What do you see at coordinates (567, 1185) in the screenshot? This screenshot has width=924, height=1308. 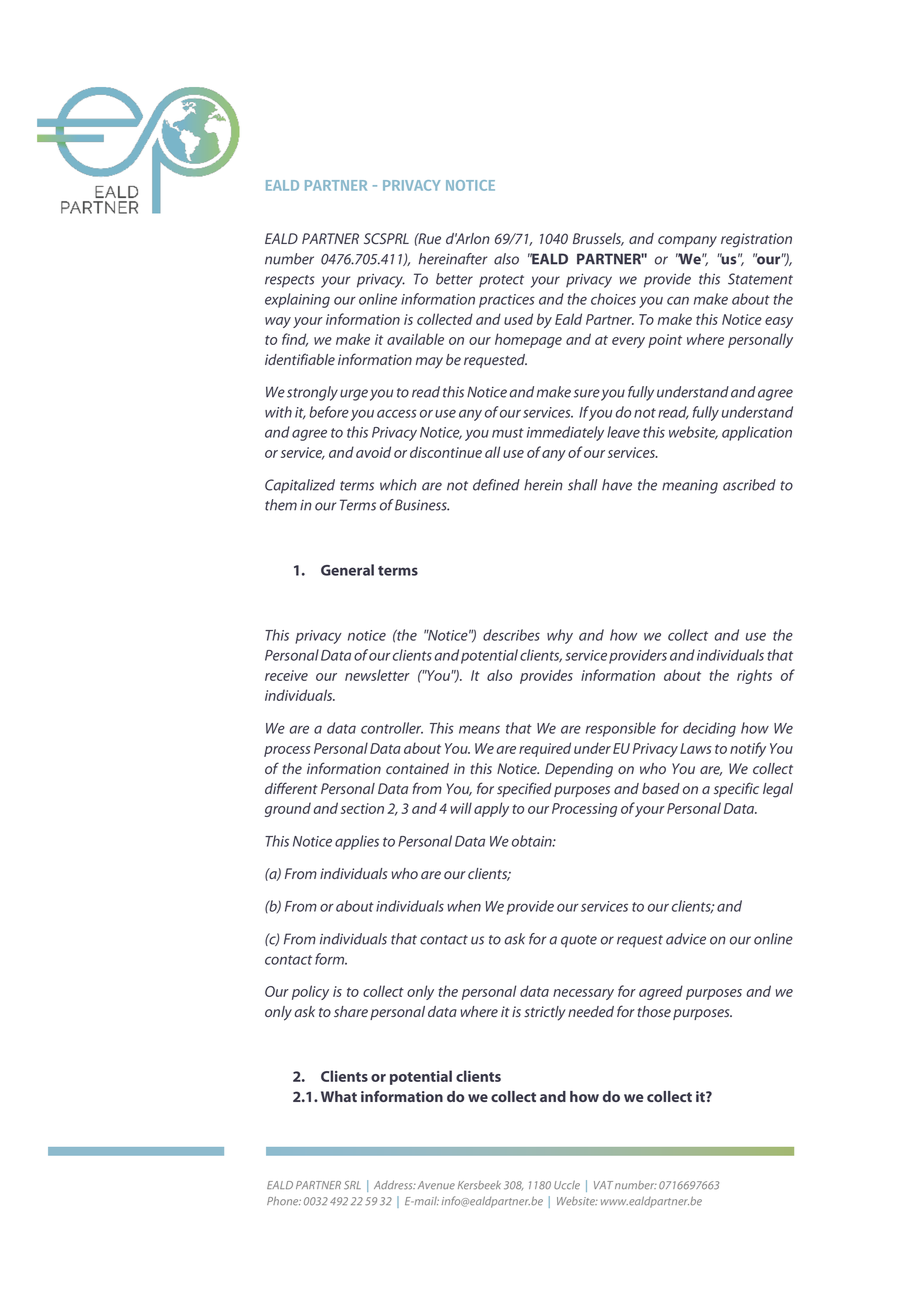 I see `Uccle` at bounding box center [567, 1185].
